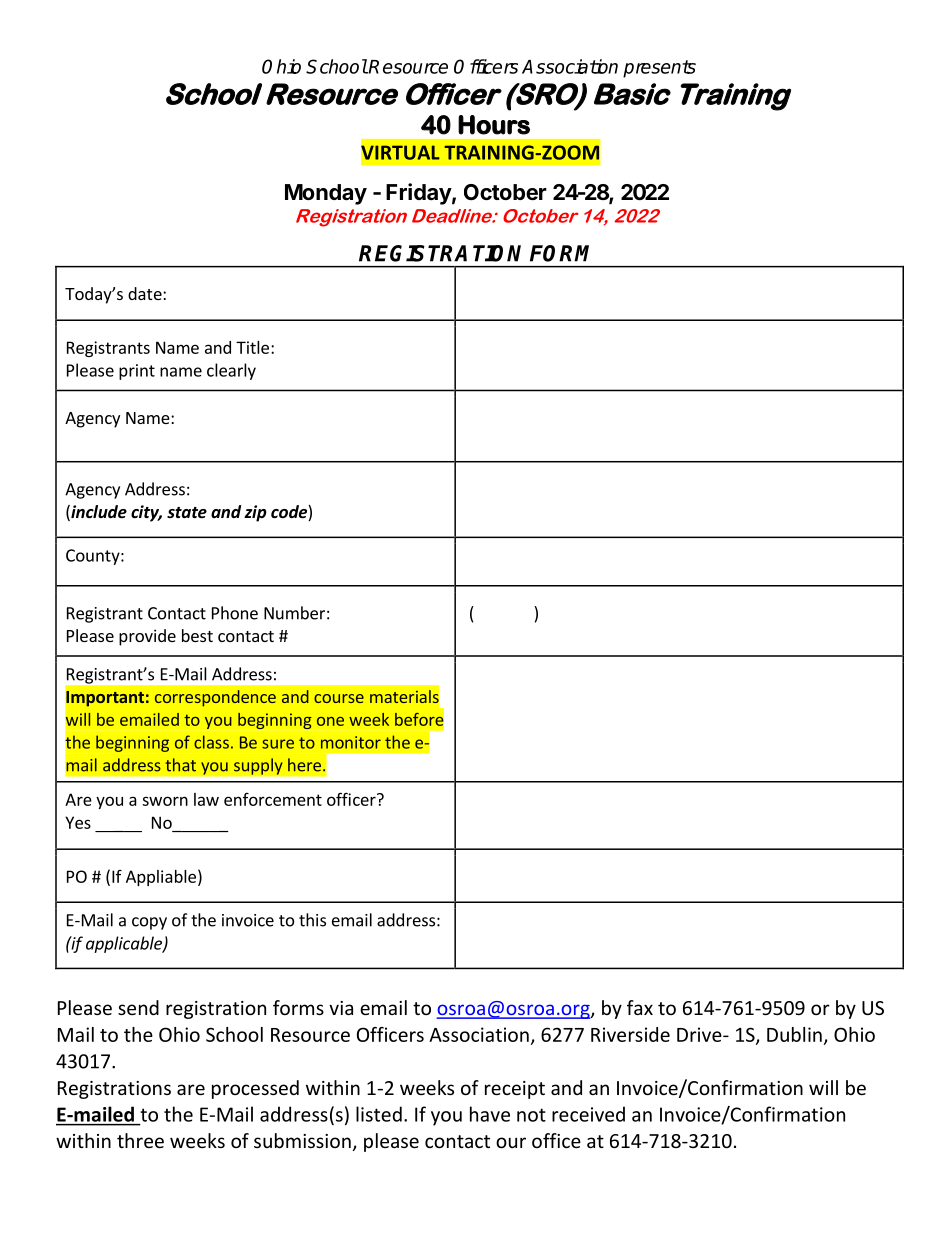 Image resolution: width=952 pixels, height=1233 pixels. What do you see at coordinates (588, 1114) in the page?
I see `received` at bounding box center [588, 1114].
